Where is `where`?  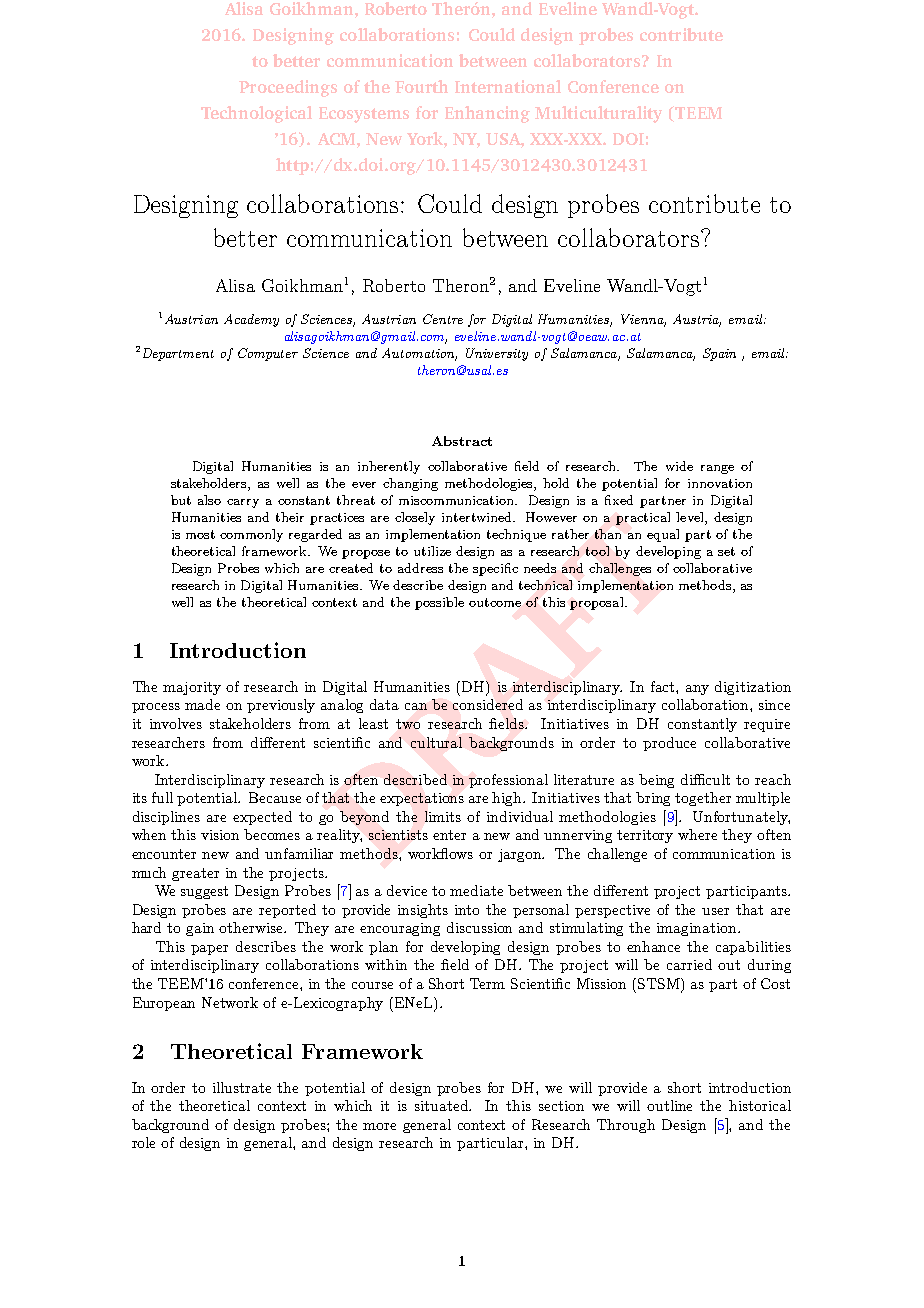 where is located at coordinates (697, 834).
